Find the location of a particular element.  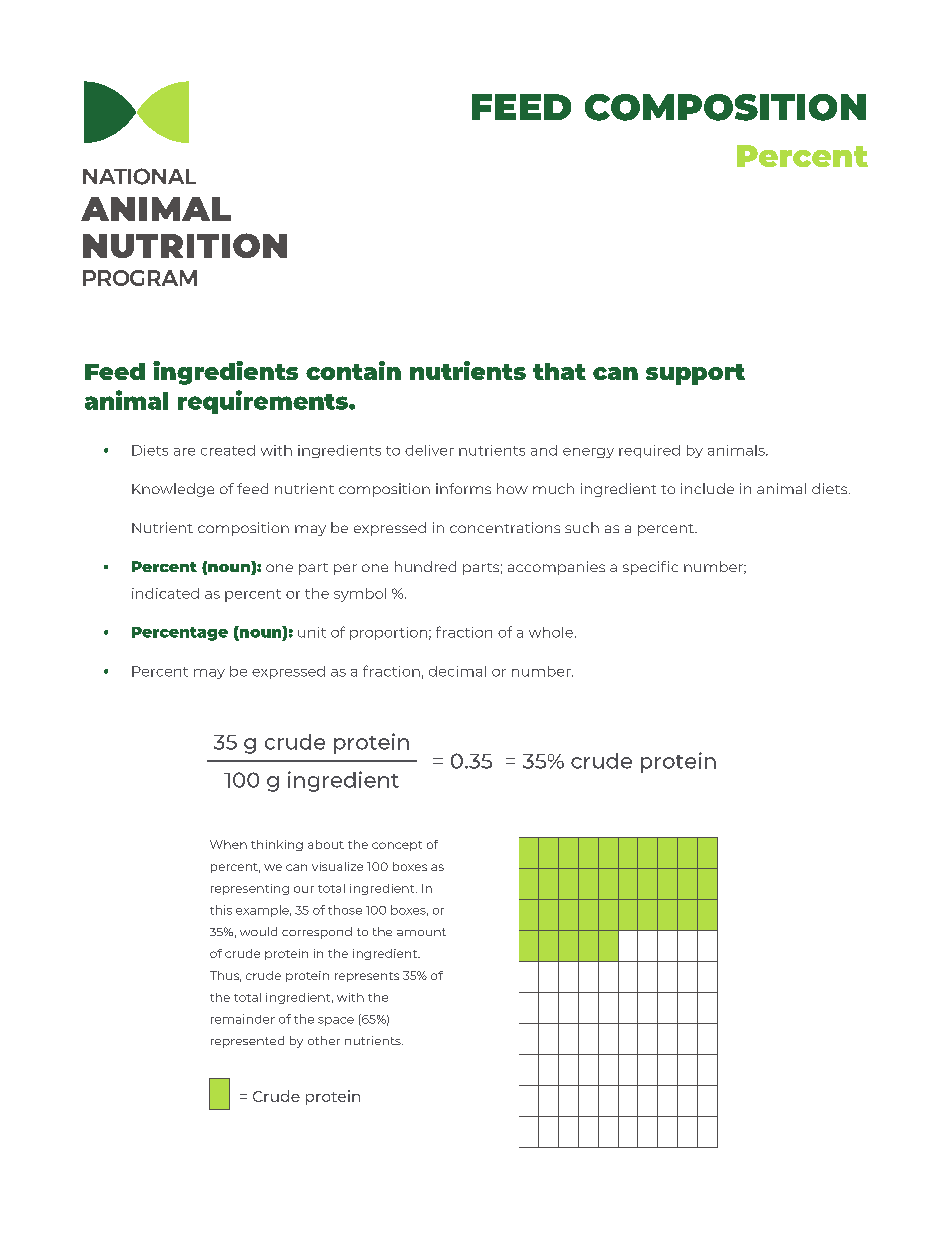

created is located at coordinates (228, 450).
